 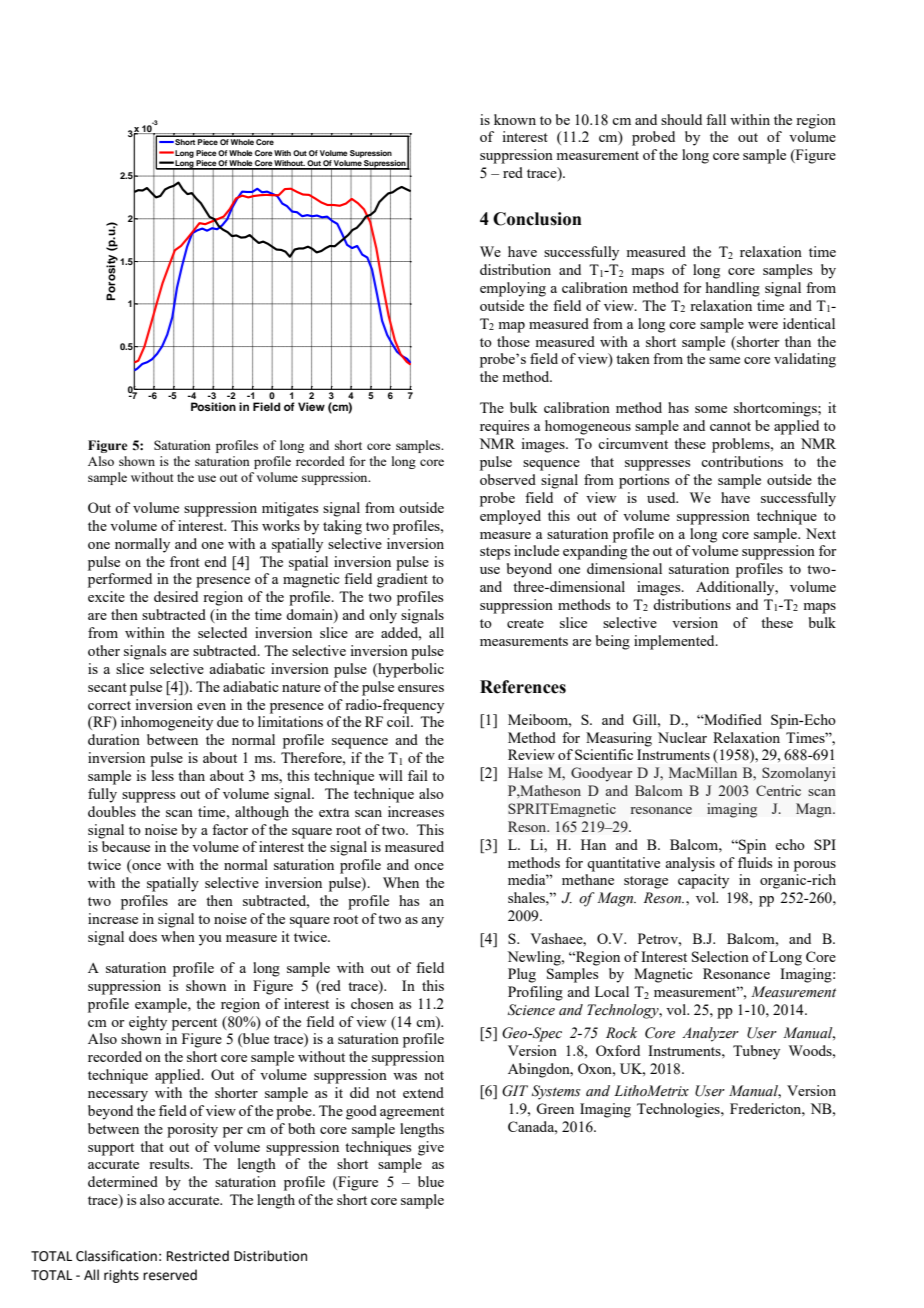 What do you see at coordinates (724, 360) in the screenshot?
I see `same` at bounding box center [724, 360].
